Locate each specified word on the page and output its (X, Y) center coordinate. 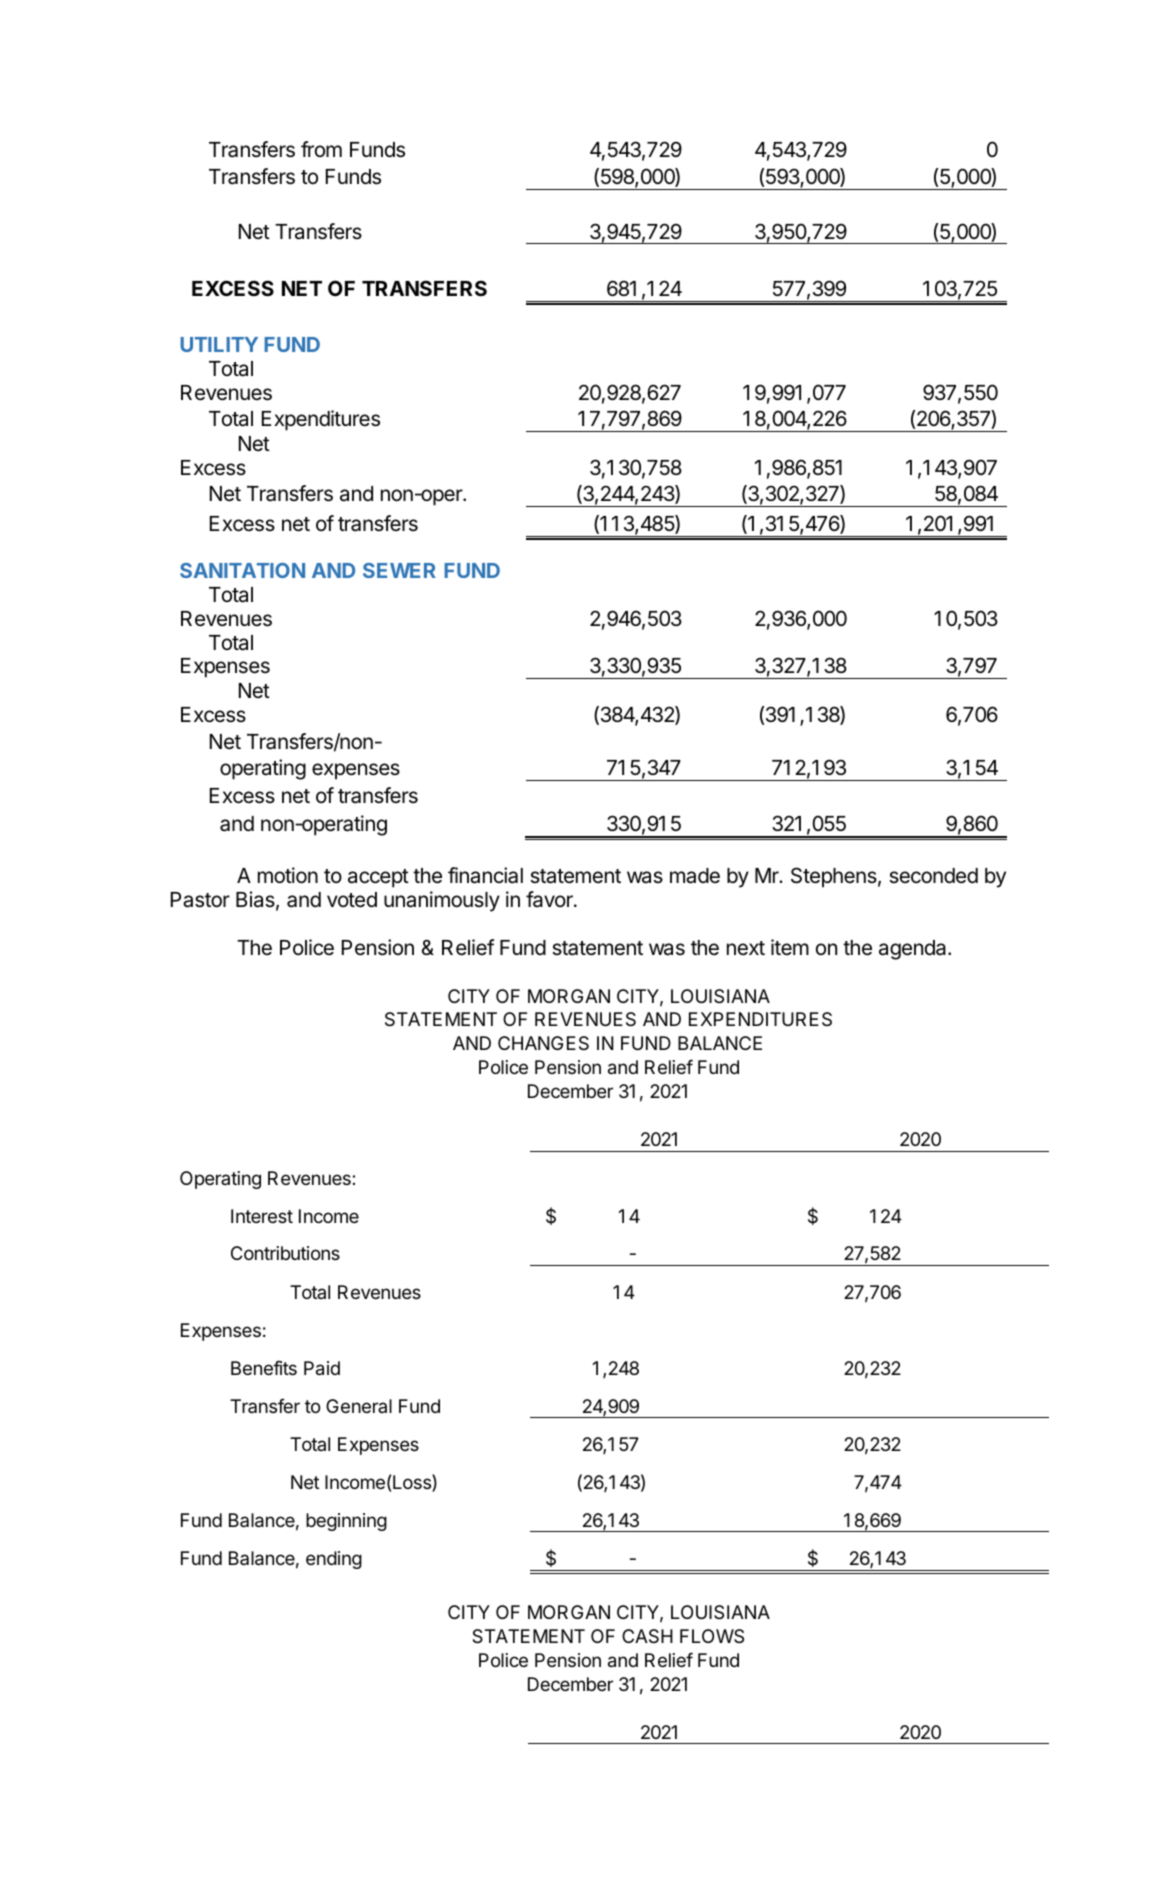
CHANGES (543, 1043)
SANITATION (242, 570)
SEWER (399, 570)
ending (334, 1560)
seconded (933, 876)
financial (485, 875)
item (790, 947)
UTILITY (219, 344)
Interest (262, 1216)
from (321, 149)
